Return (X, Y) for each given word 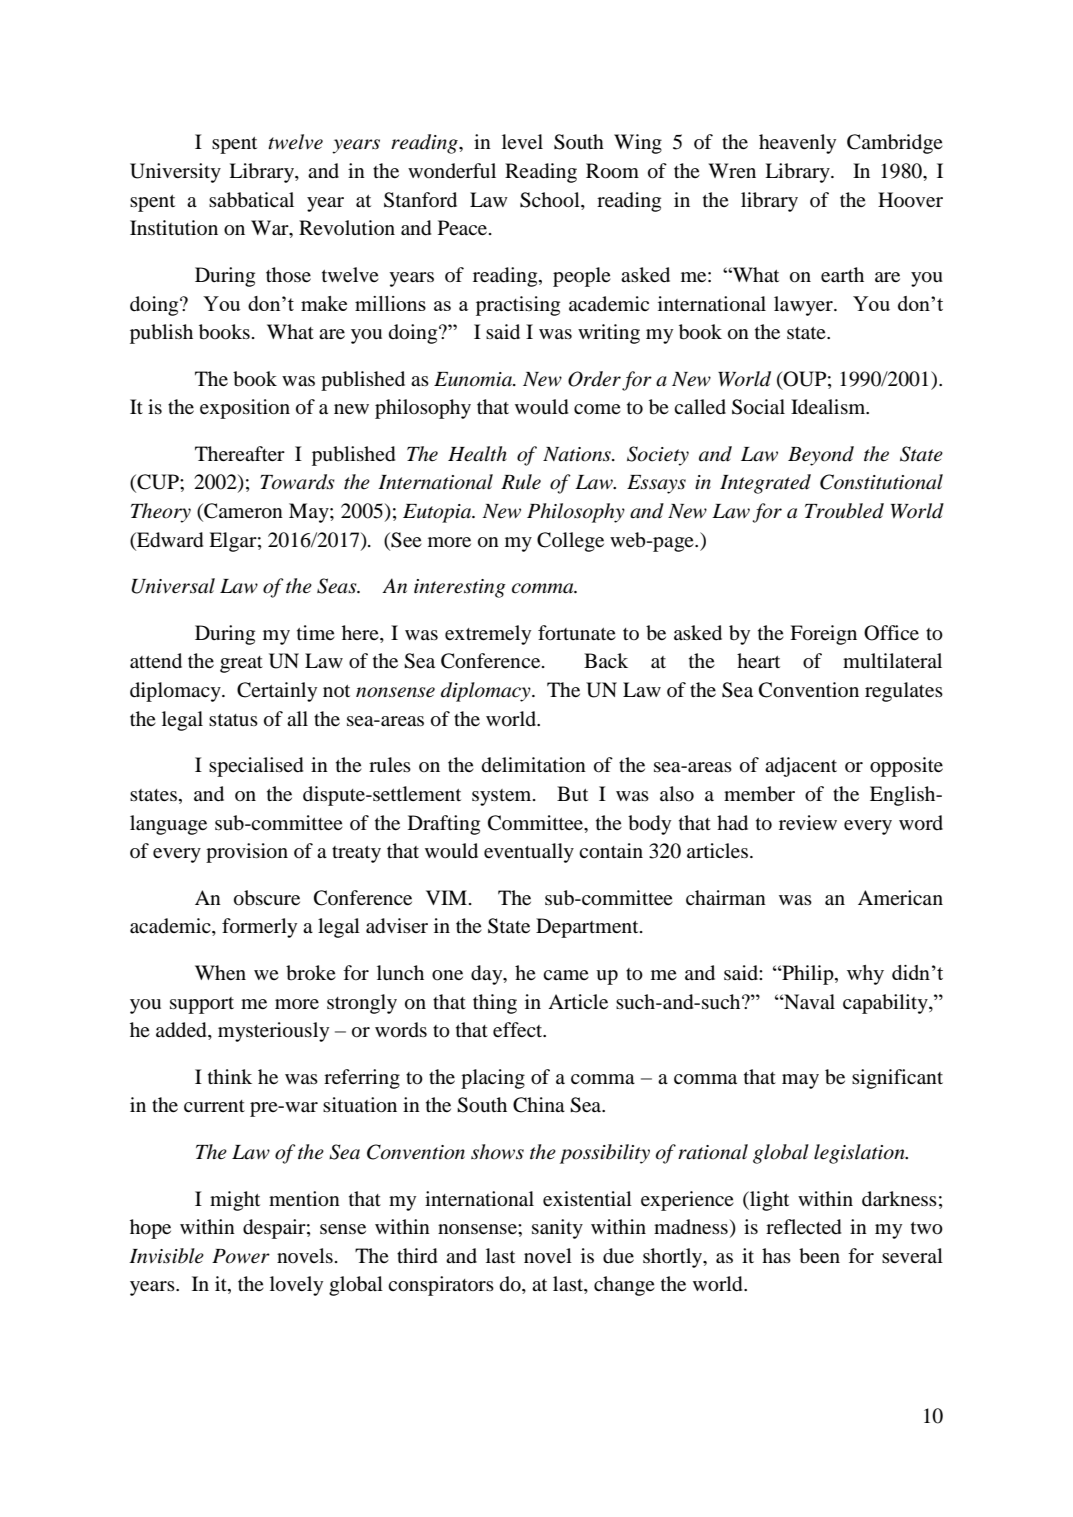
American (900, 897)
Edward (169, 540)
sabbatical (251, 200)
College (570, 542)
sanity (557, 1229)
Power (241, 1256)
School (551, 200)
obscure (267, 898)
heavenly (797, 144)
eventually (529, 853)
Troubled (844, 511)
